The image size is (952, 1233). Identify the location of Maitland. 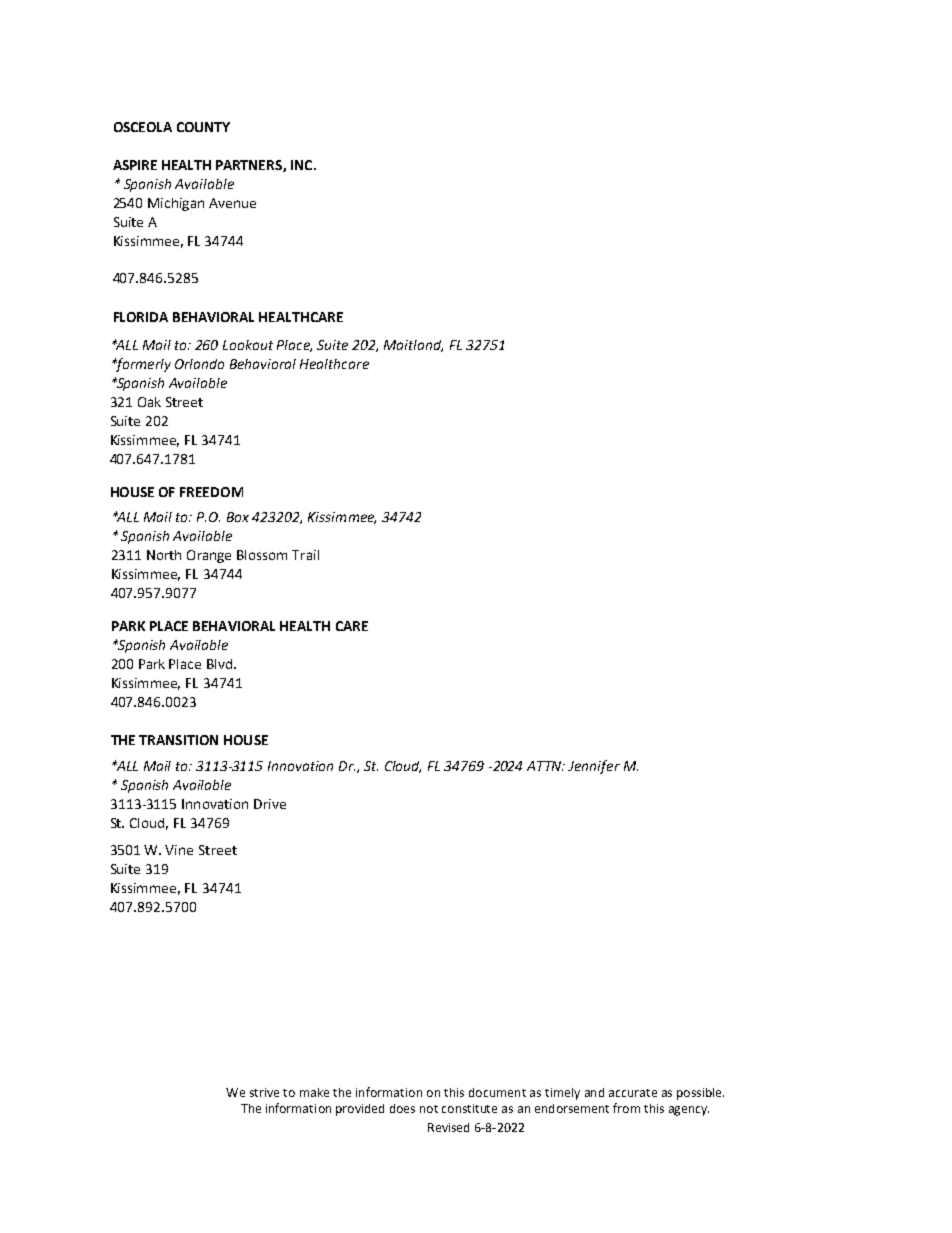
(413, 346).
